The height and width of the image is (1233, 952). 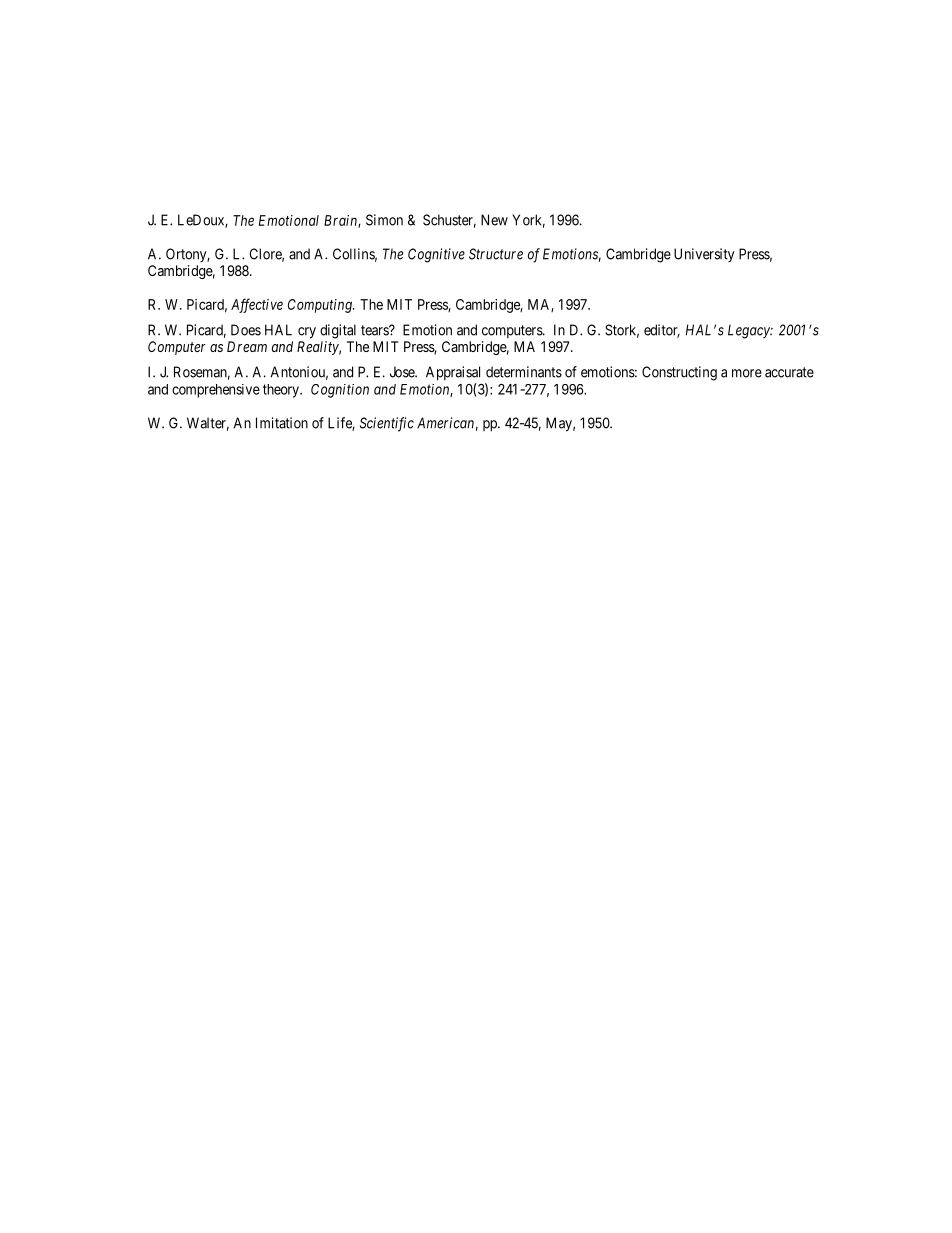 I want to click on Cognitive, so click(x=436, y=255).
